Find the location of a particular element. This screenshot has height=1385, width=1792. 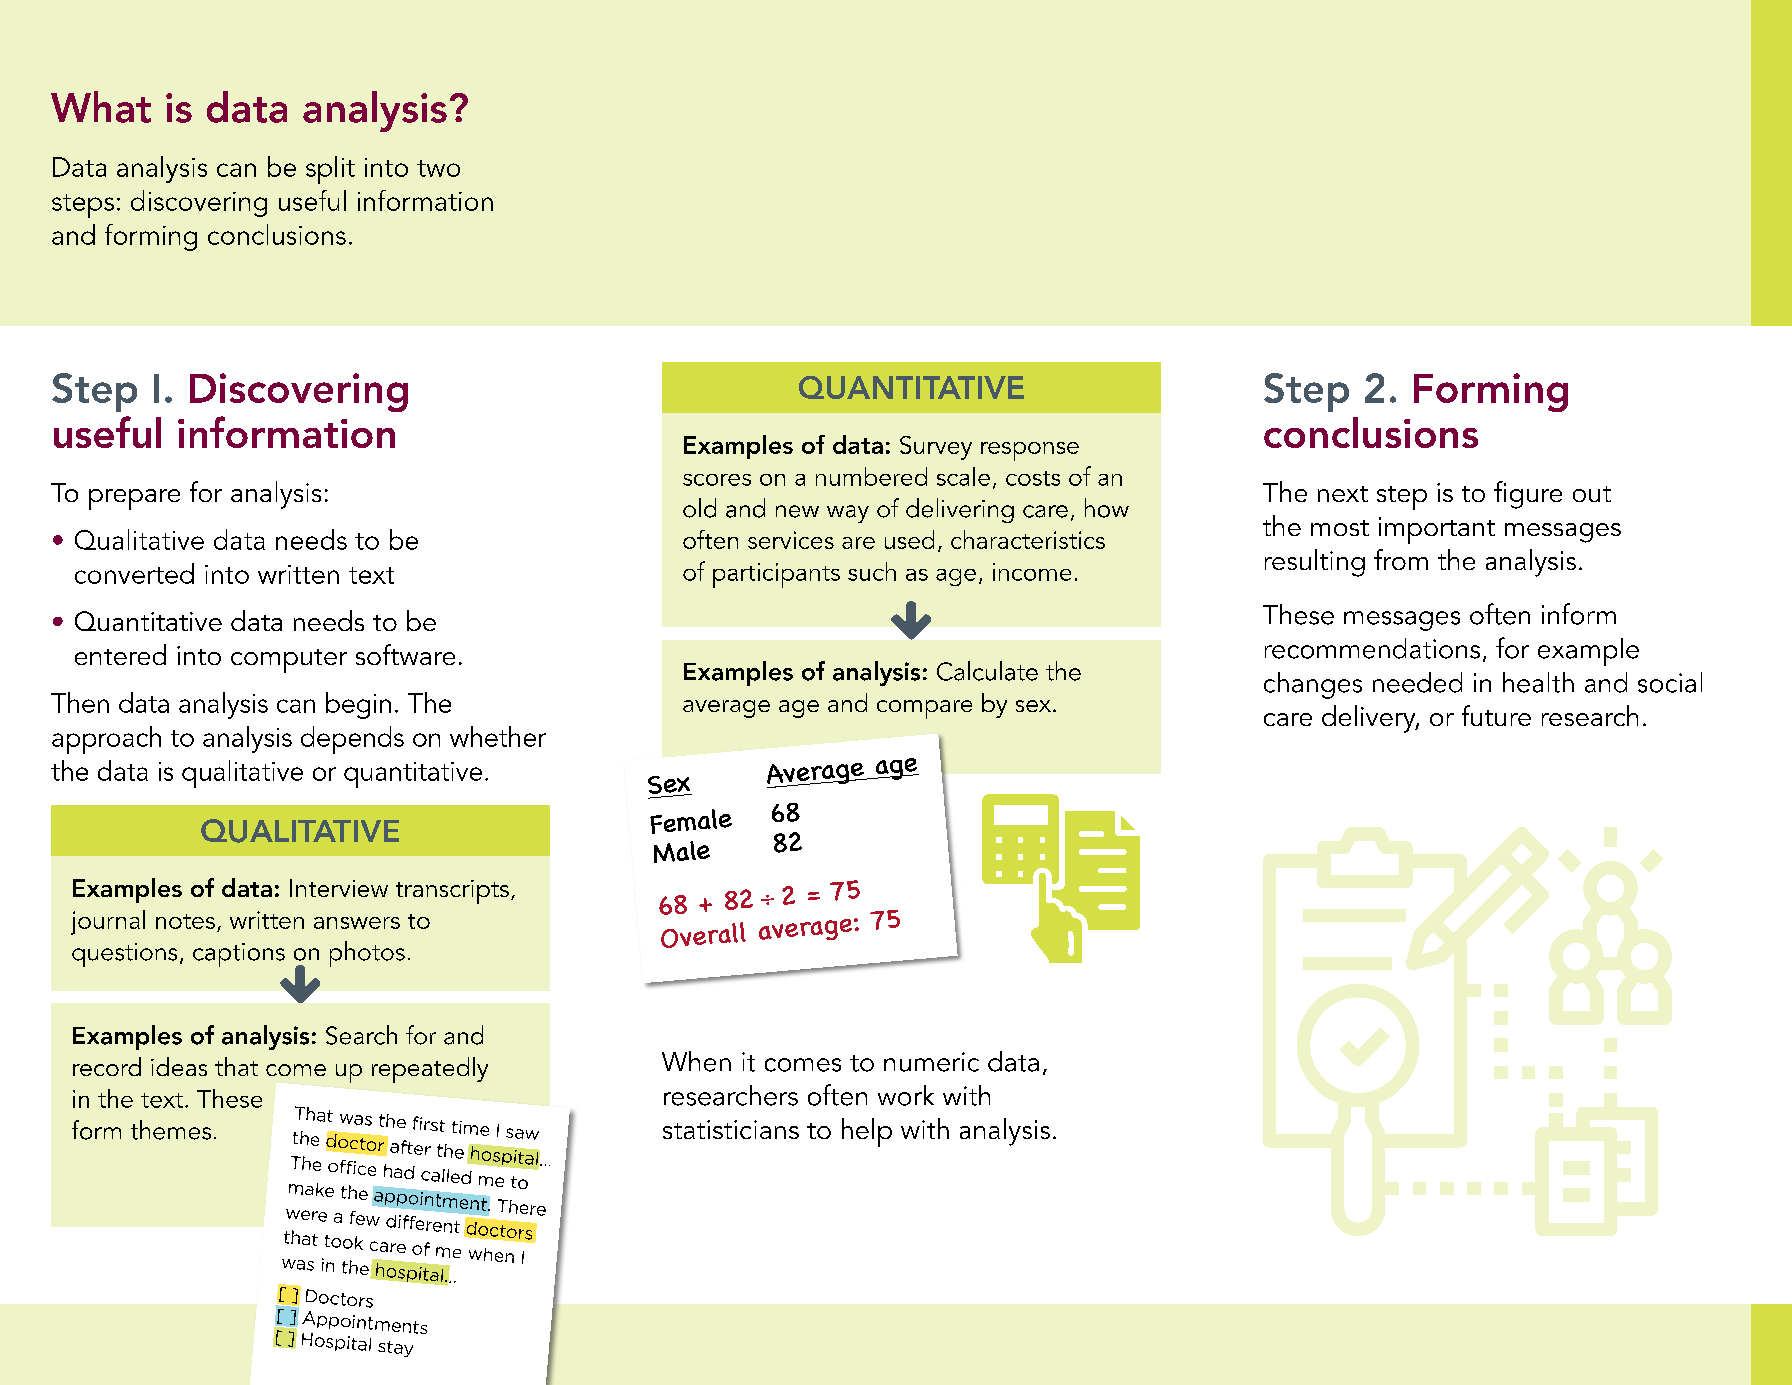

work is located at coordinates (906, 1095).
